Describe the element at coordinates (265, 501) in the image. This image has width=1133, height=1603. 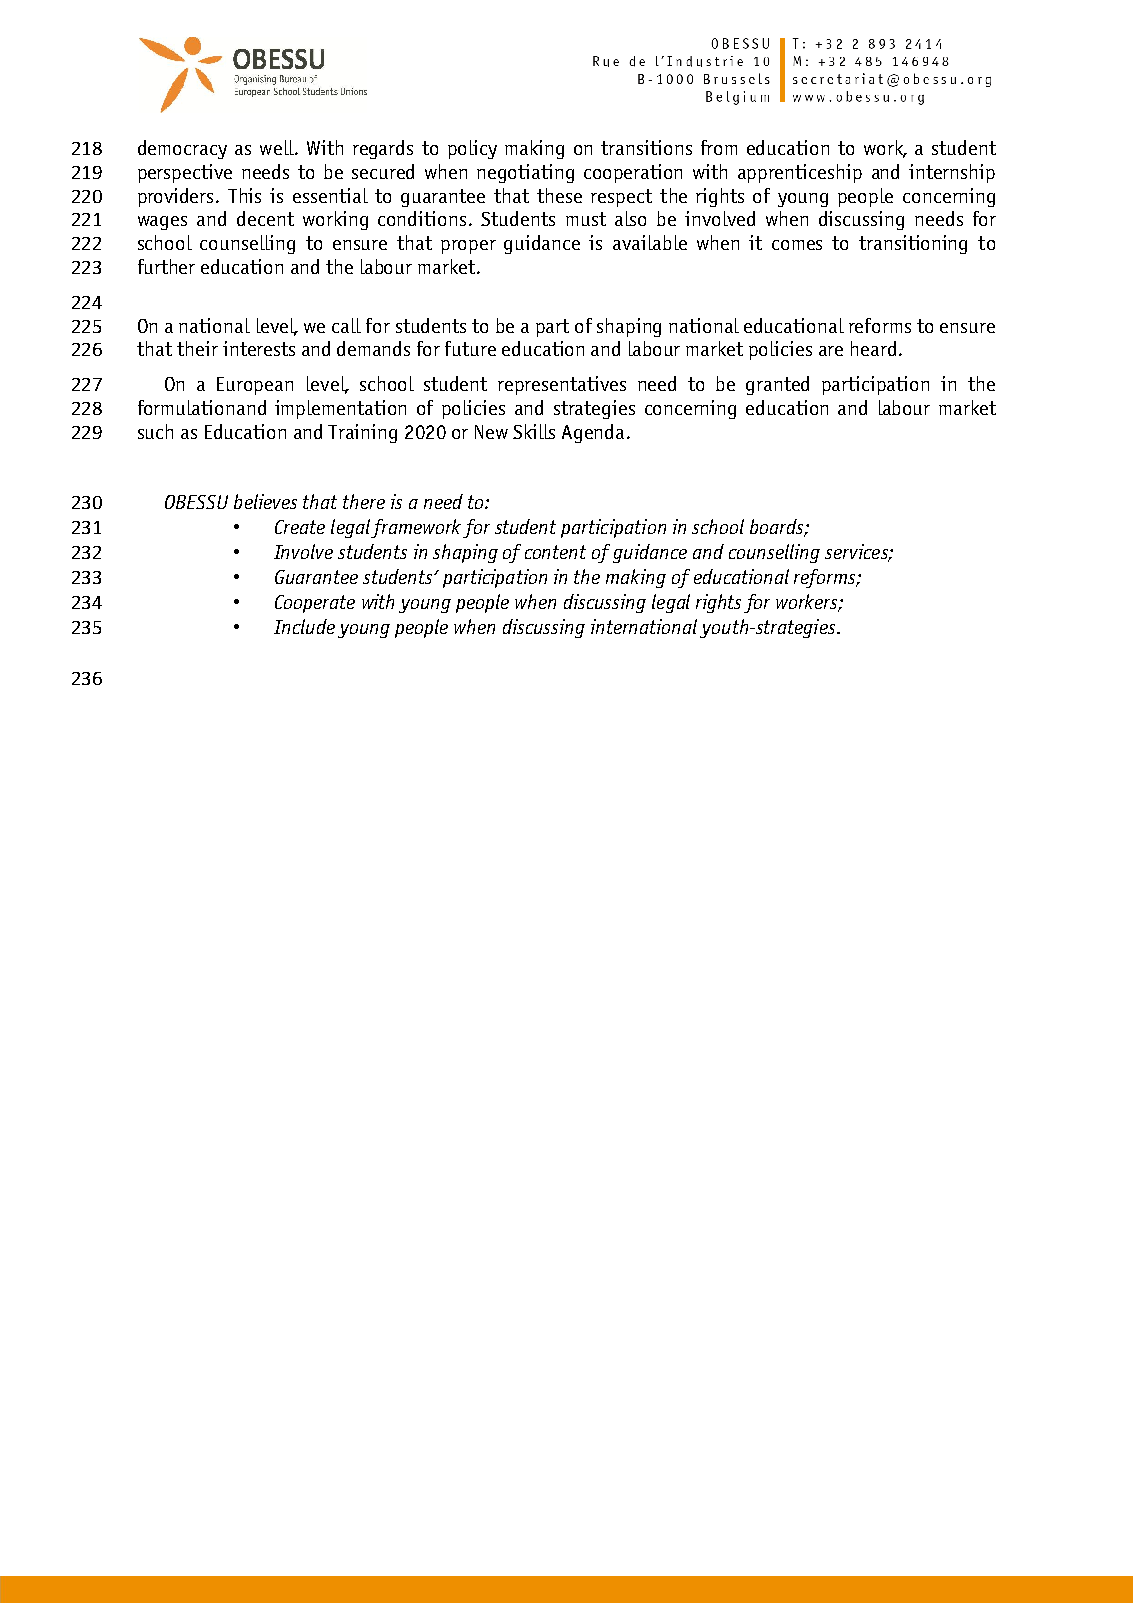
I see `believes` at that location.
